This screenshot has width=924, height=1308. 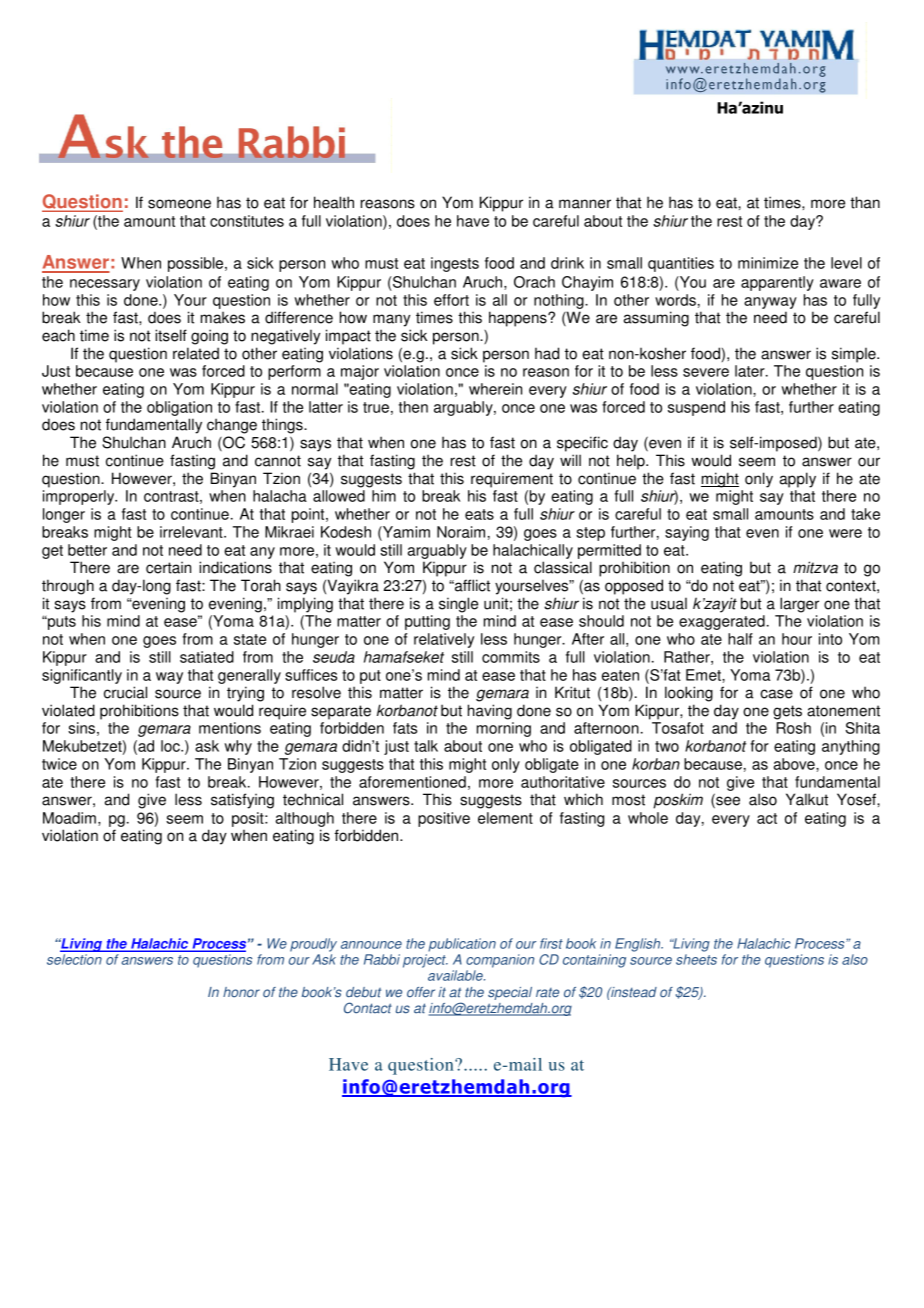 I want to click on honor, so click(x=241, y=992).
